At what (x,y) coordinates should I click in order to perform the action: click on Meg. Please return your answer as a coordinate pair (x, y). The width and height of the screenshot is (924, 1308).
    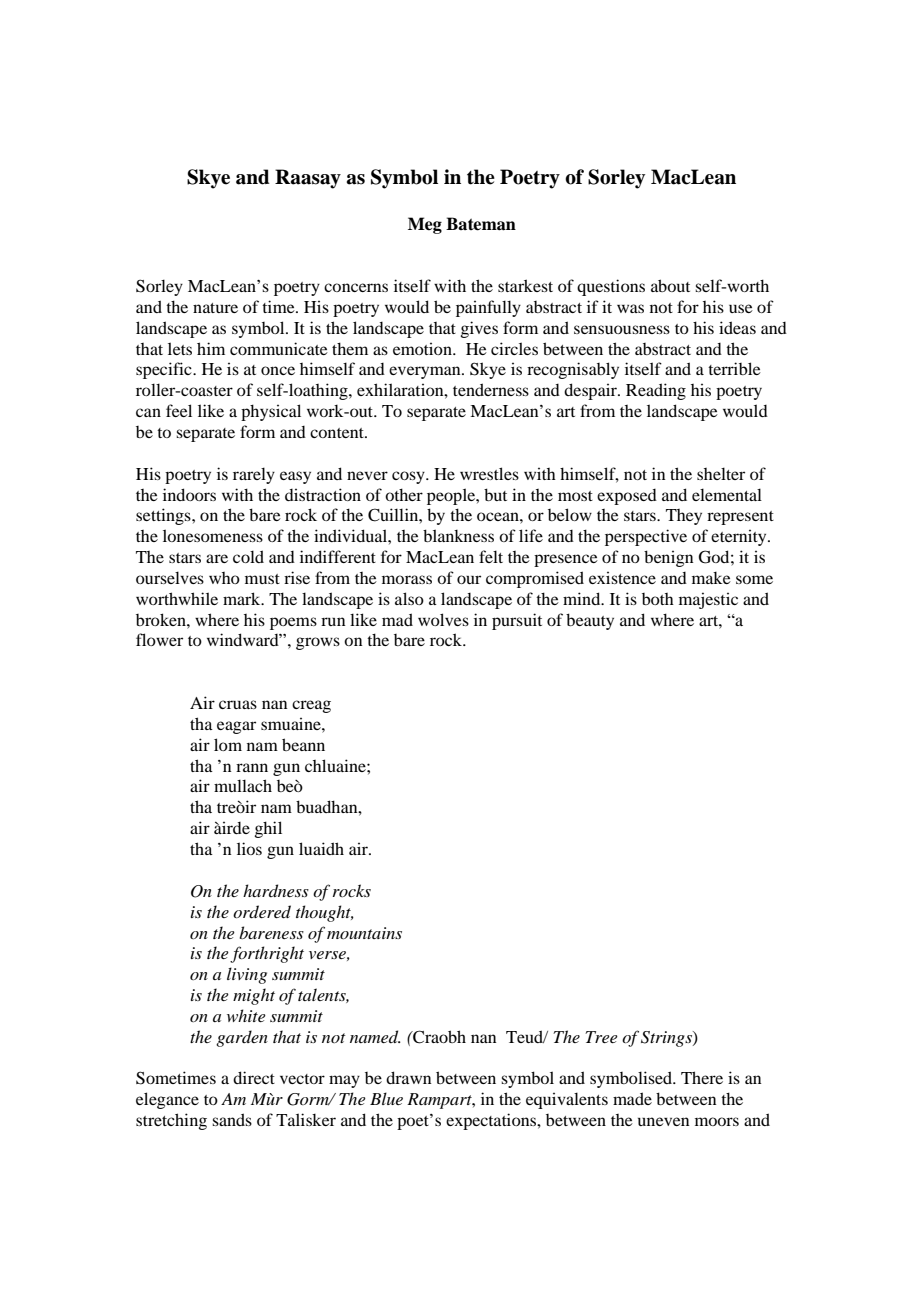
    Looking at the image, I should click on (425, 225).
